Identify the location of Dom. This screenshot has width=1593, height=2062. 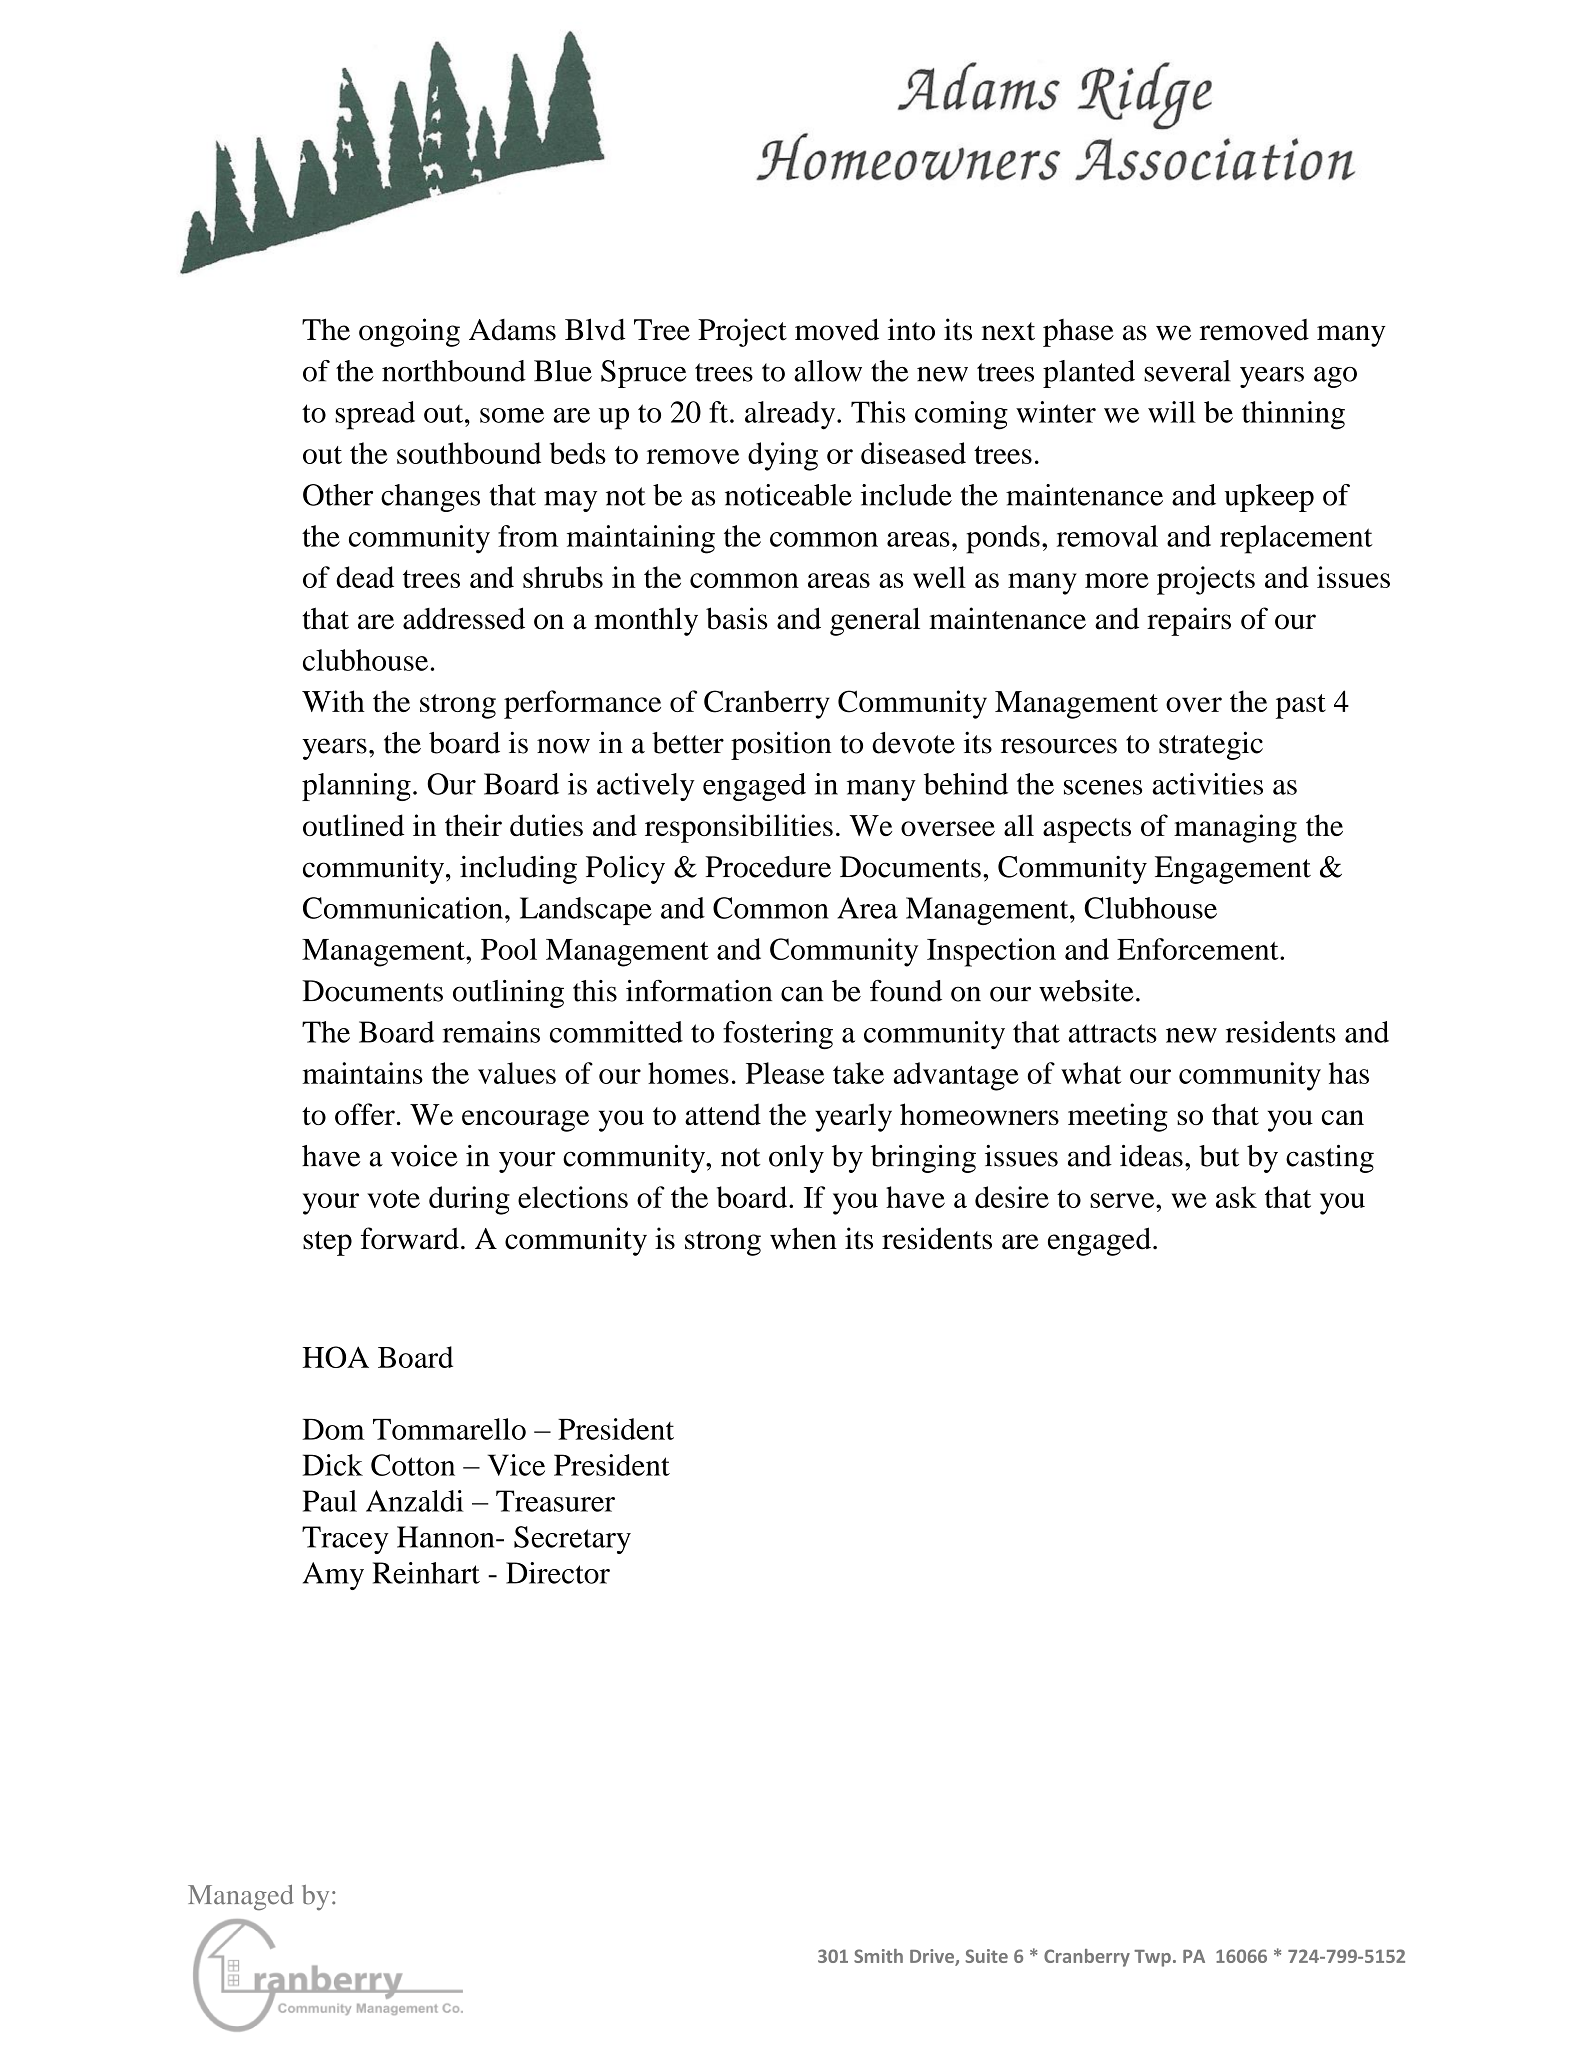
(333, 1429).
